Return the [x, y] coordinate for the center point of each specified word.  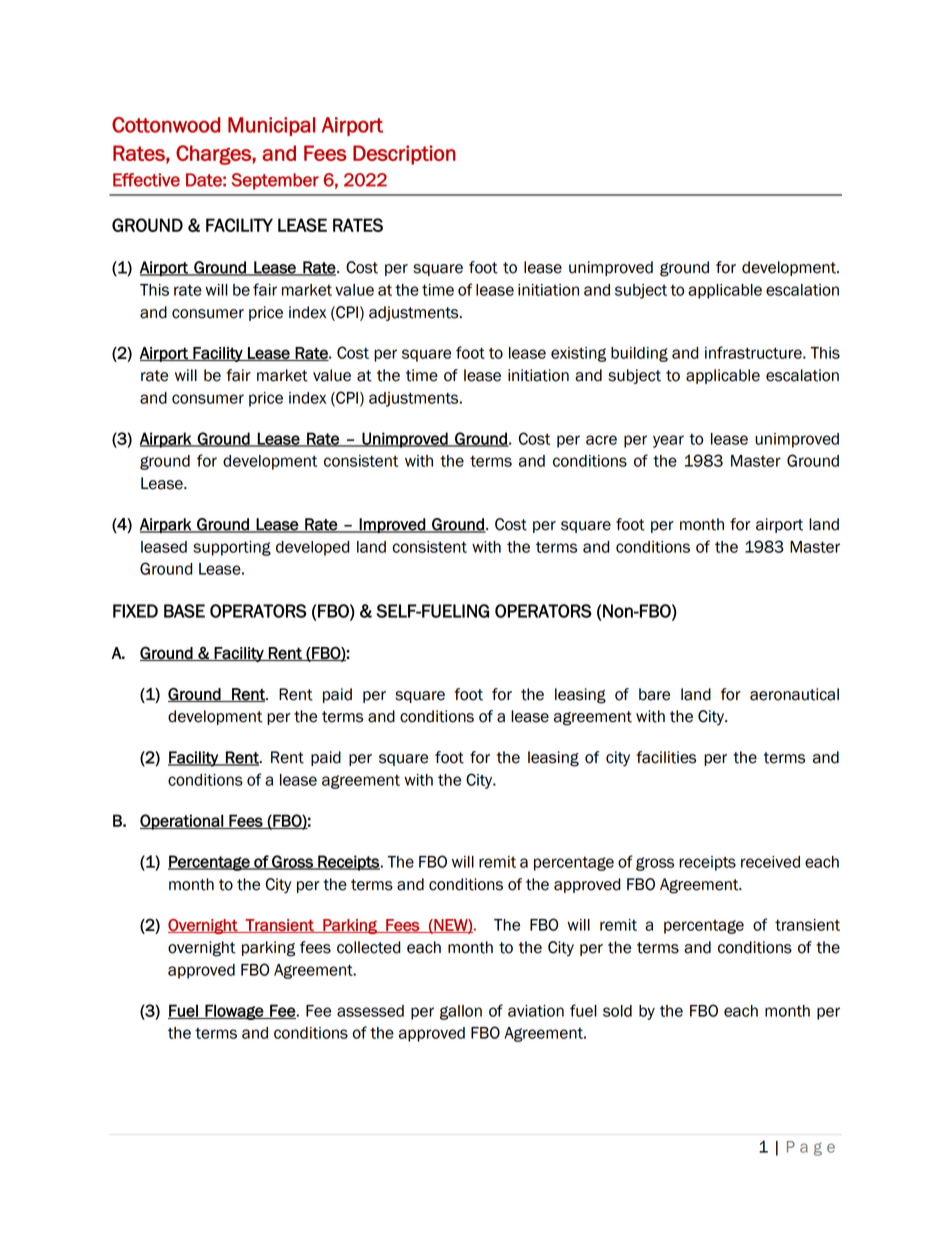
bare [654, 694]
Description [404, 155]
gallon [461, 1012]
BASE [184, 611]
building [639, 354]
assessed [370, 1011]
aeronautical [794, 694]
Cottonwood [166, 125]
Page [811, 1148]
